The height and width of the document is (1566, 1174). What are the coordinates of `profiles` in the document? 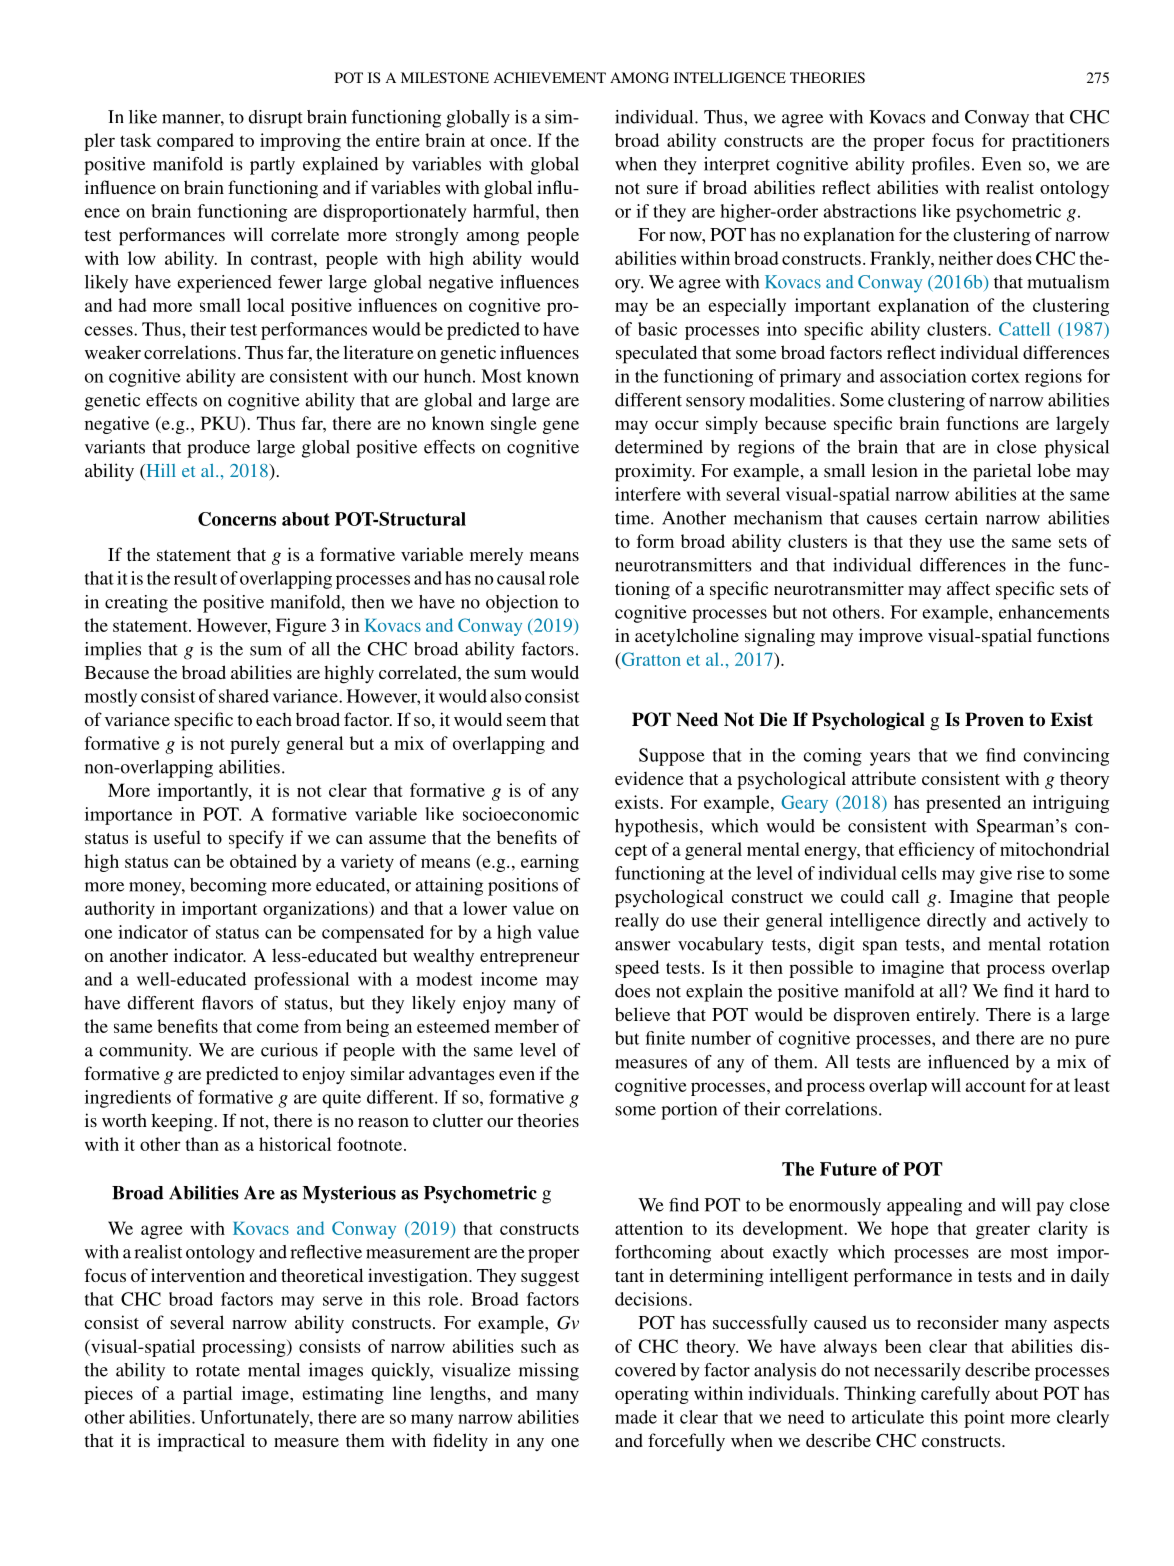 It's located at (941, 166).
